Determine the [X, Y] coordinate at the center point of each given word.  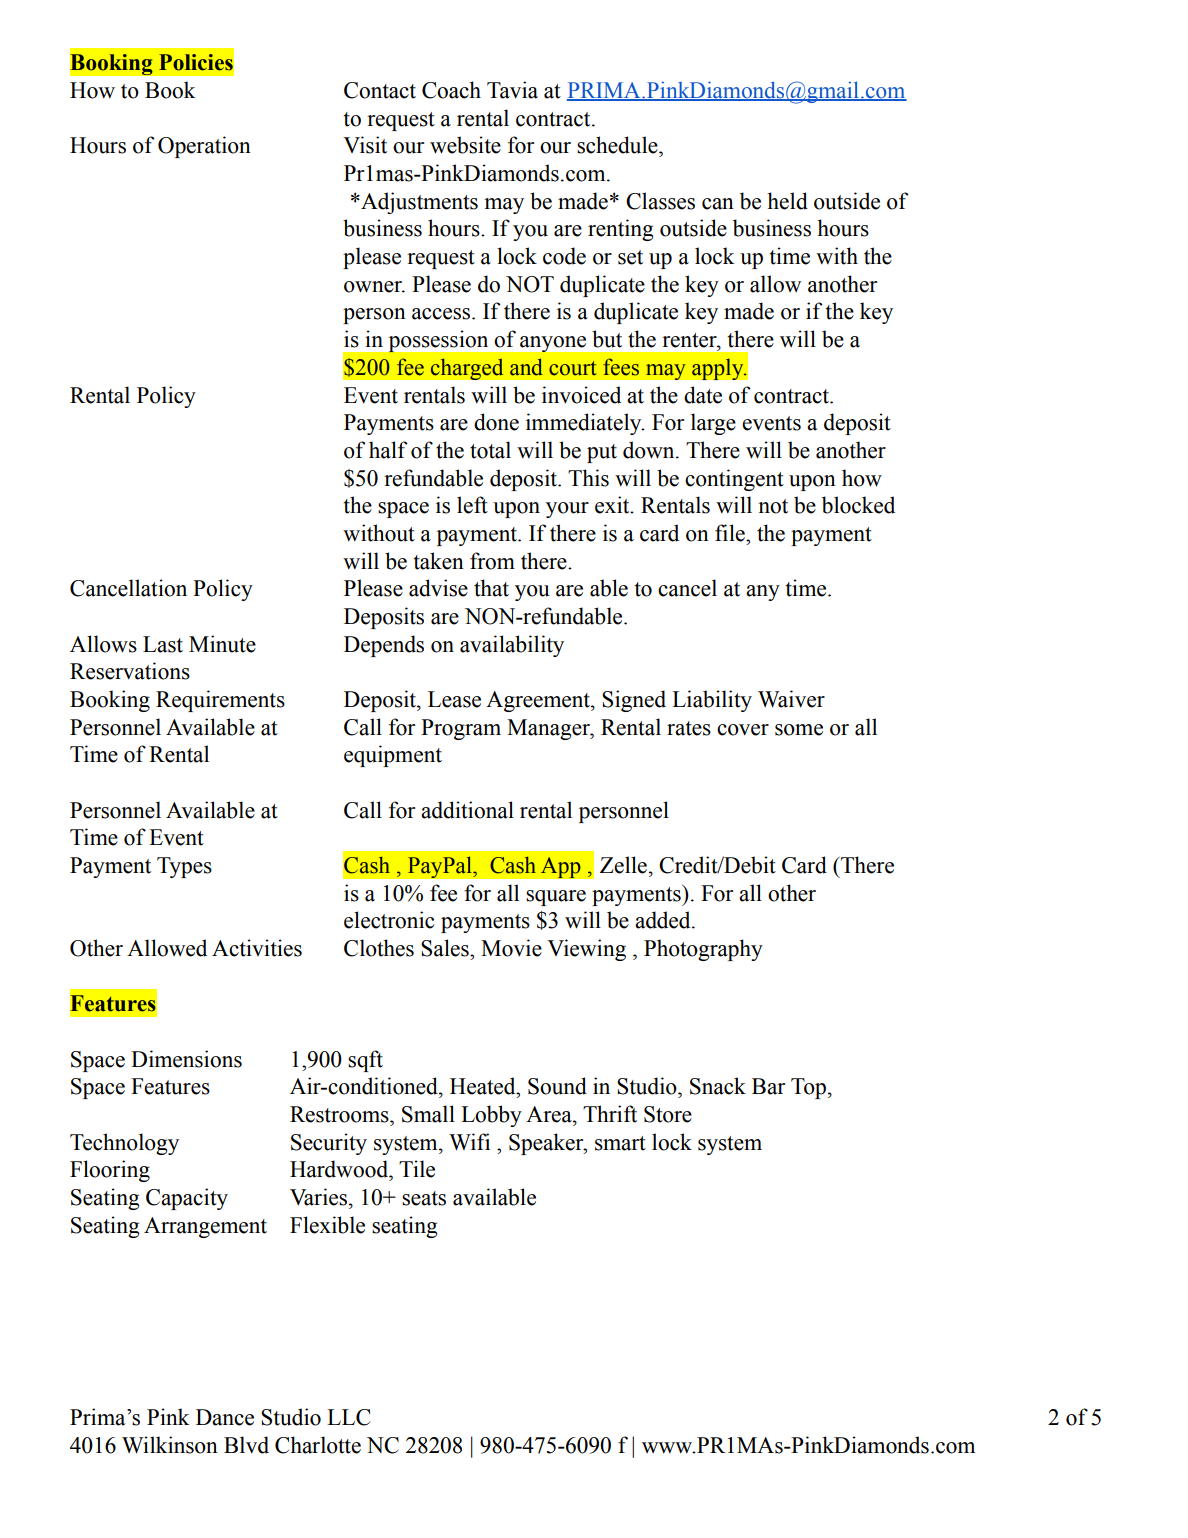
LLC [348, 1417]
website [465, 145]
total [490, 450]
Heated [484, 1086]
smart [620, 1143]
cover [743, 730]
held [787, 201]
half [388, 450]
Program [461, 729]
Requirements [220, 701]
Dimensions [186, 1059]
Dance [225, 1417]
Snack [718, 1086]
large [713, 424]
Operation [204, 147]
